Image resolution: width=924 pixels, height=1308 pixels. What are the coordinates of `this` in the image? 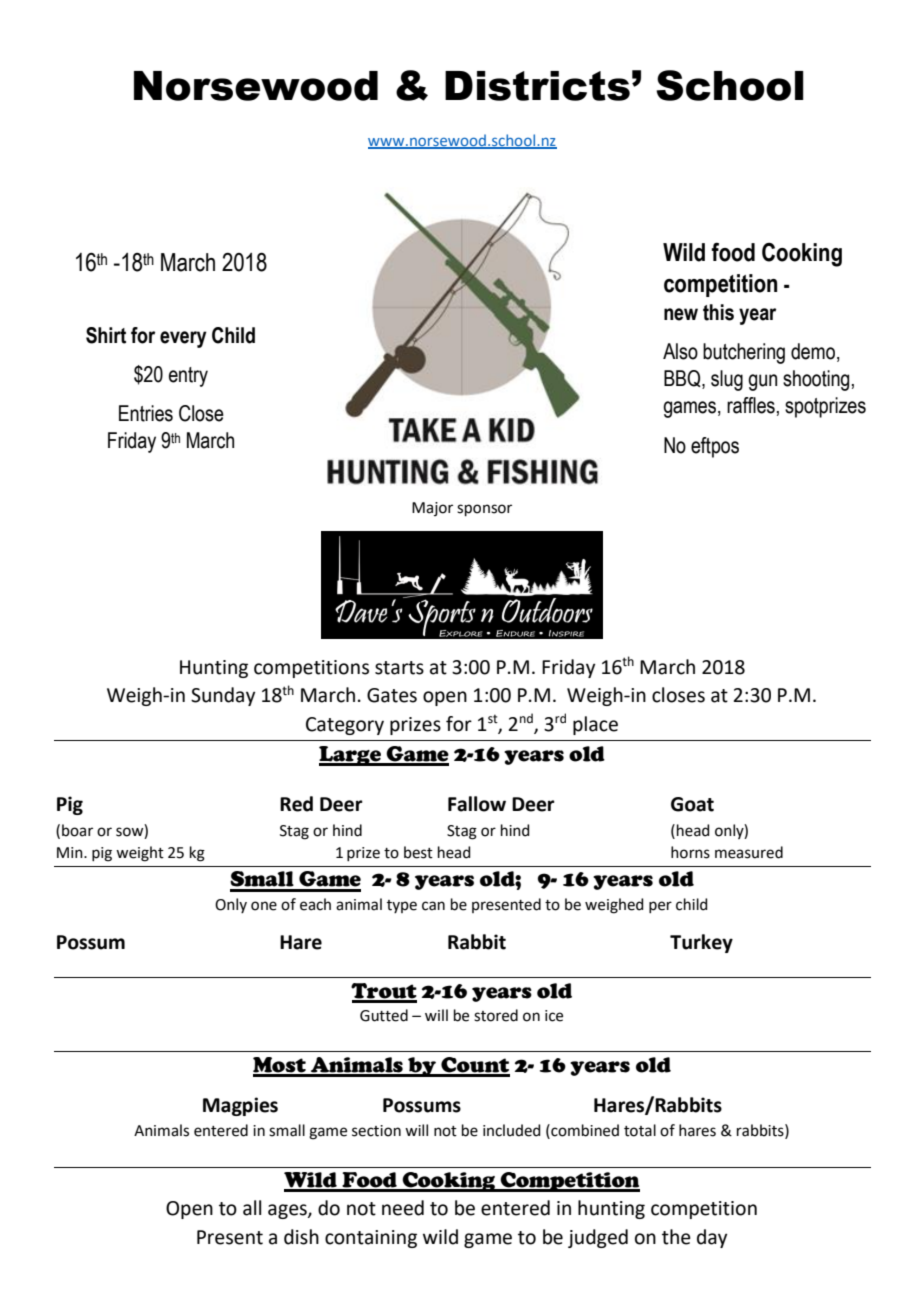 It's located at (718, 312).
